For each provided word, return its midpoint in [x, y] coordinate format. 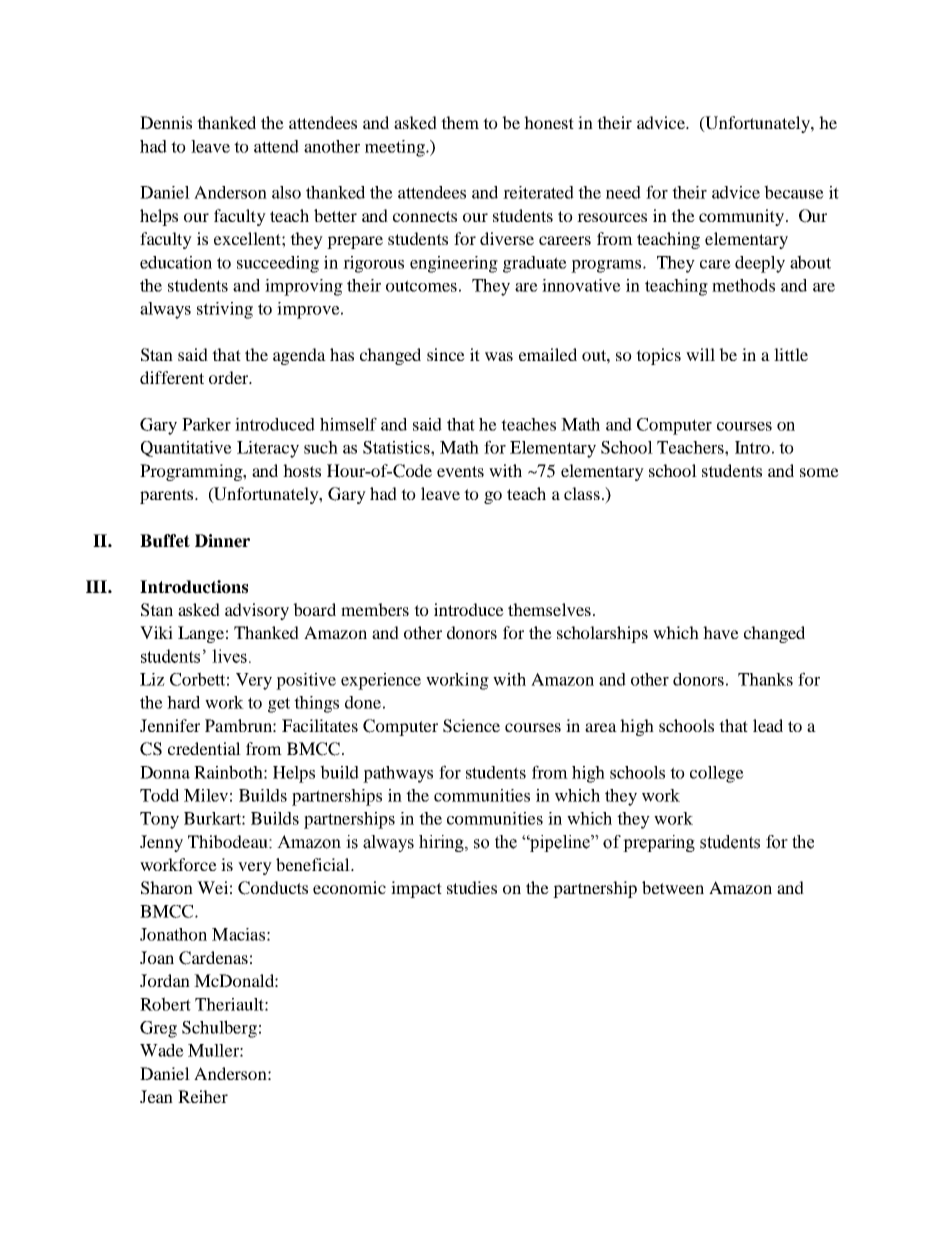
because [794, 192]
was [499, 356]
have [721, 632]
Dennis [166, 122]
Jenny [161, 843]
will [700, 354]
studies [472, 887]
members [375, 609]
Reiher [203, 1096]
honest [549, 122]
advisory [257, 611]
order [230, 377]
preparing [659, 843]
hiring [442, 843]
